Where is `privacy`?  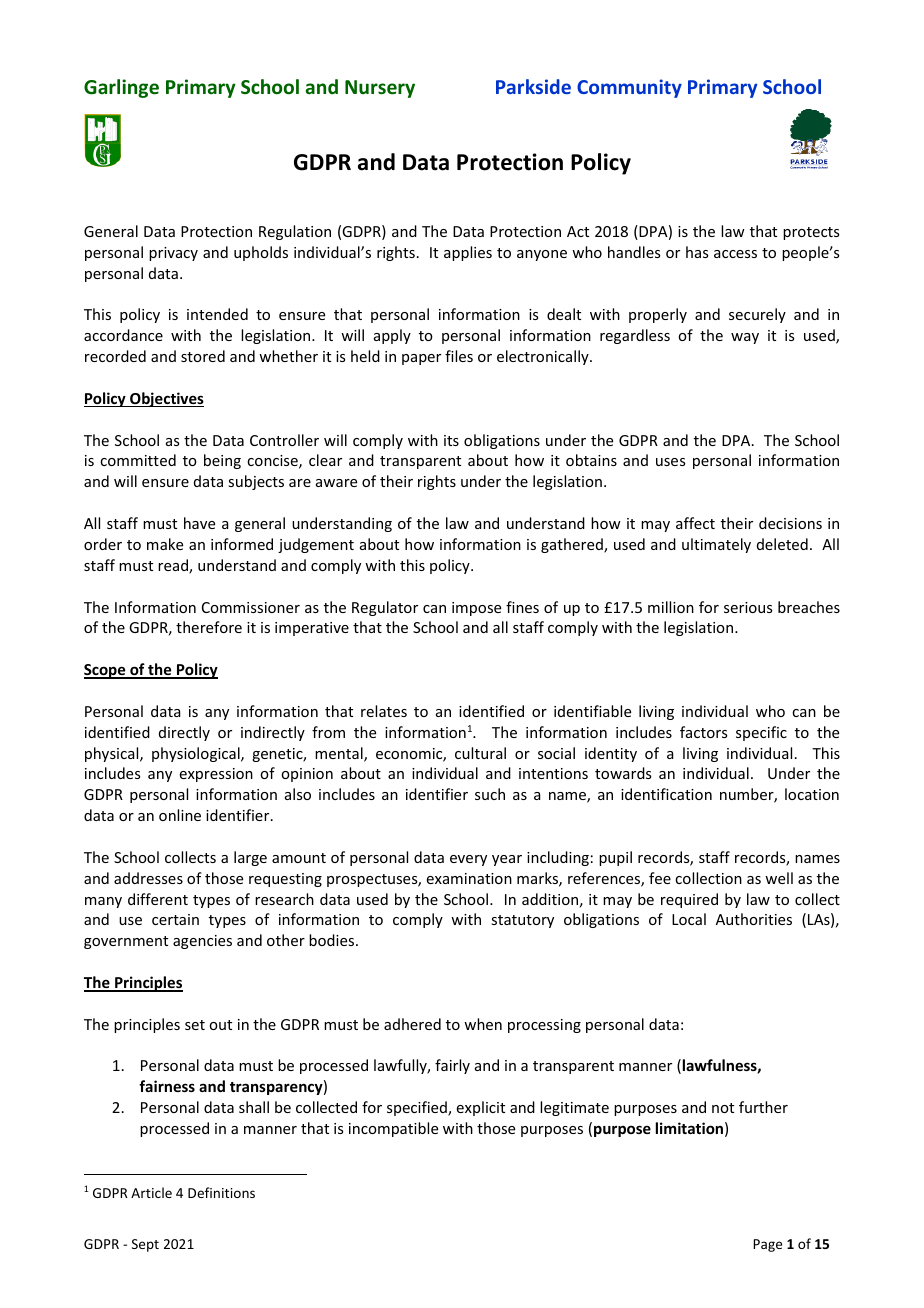 privacy is located at coordinates (173, 254).
